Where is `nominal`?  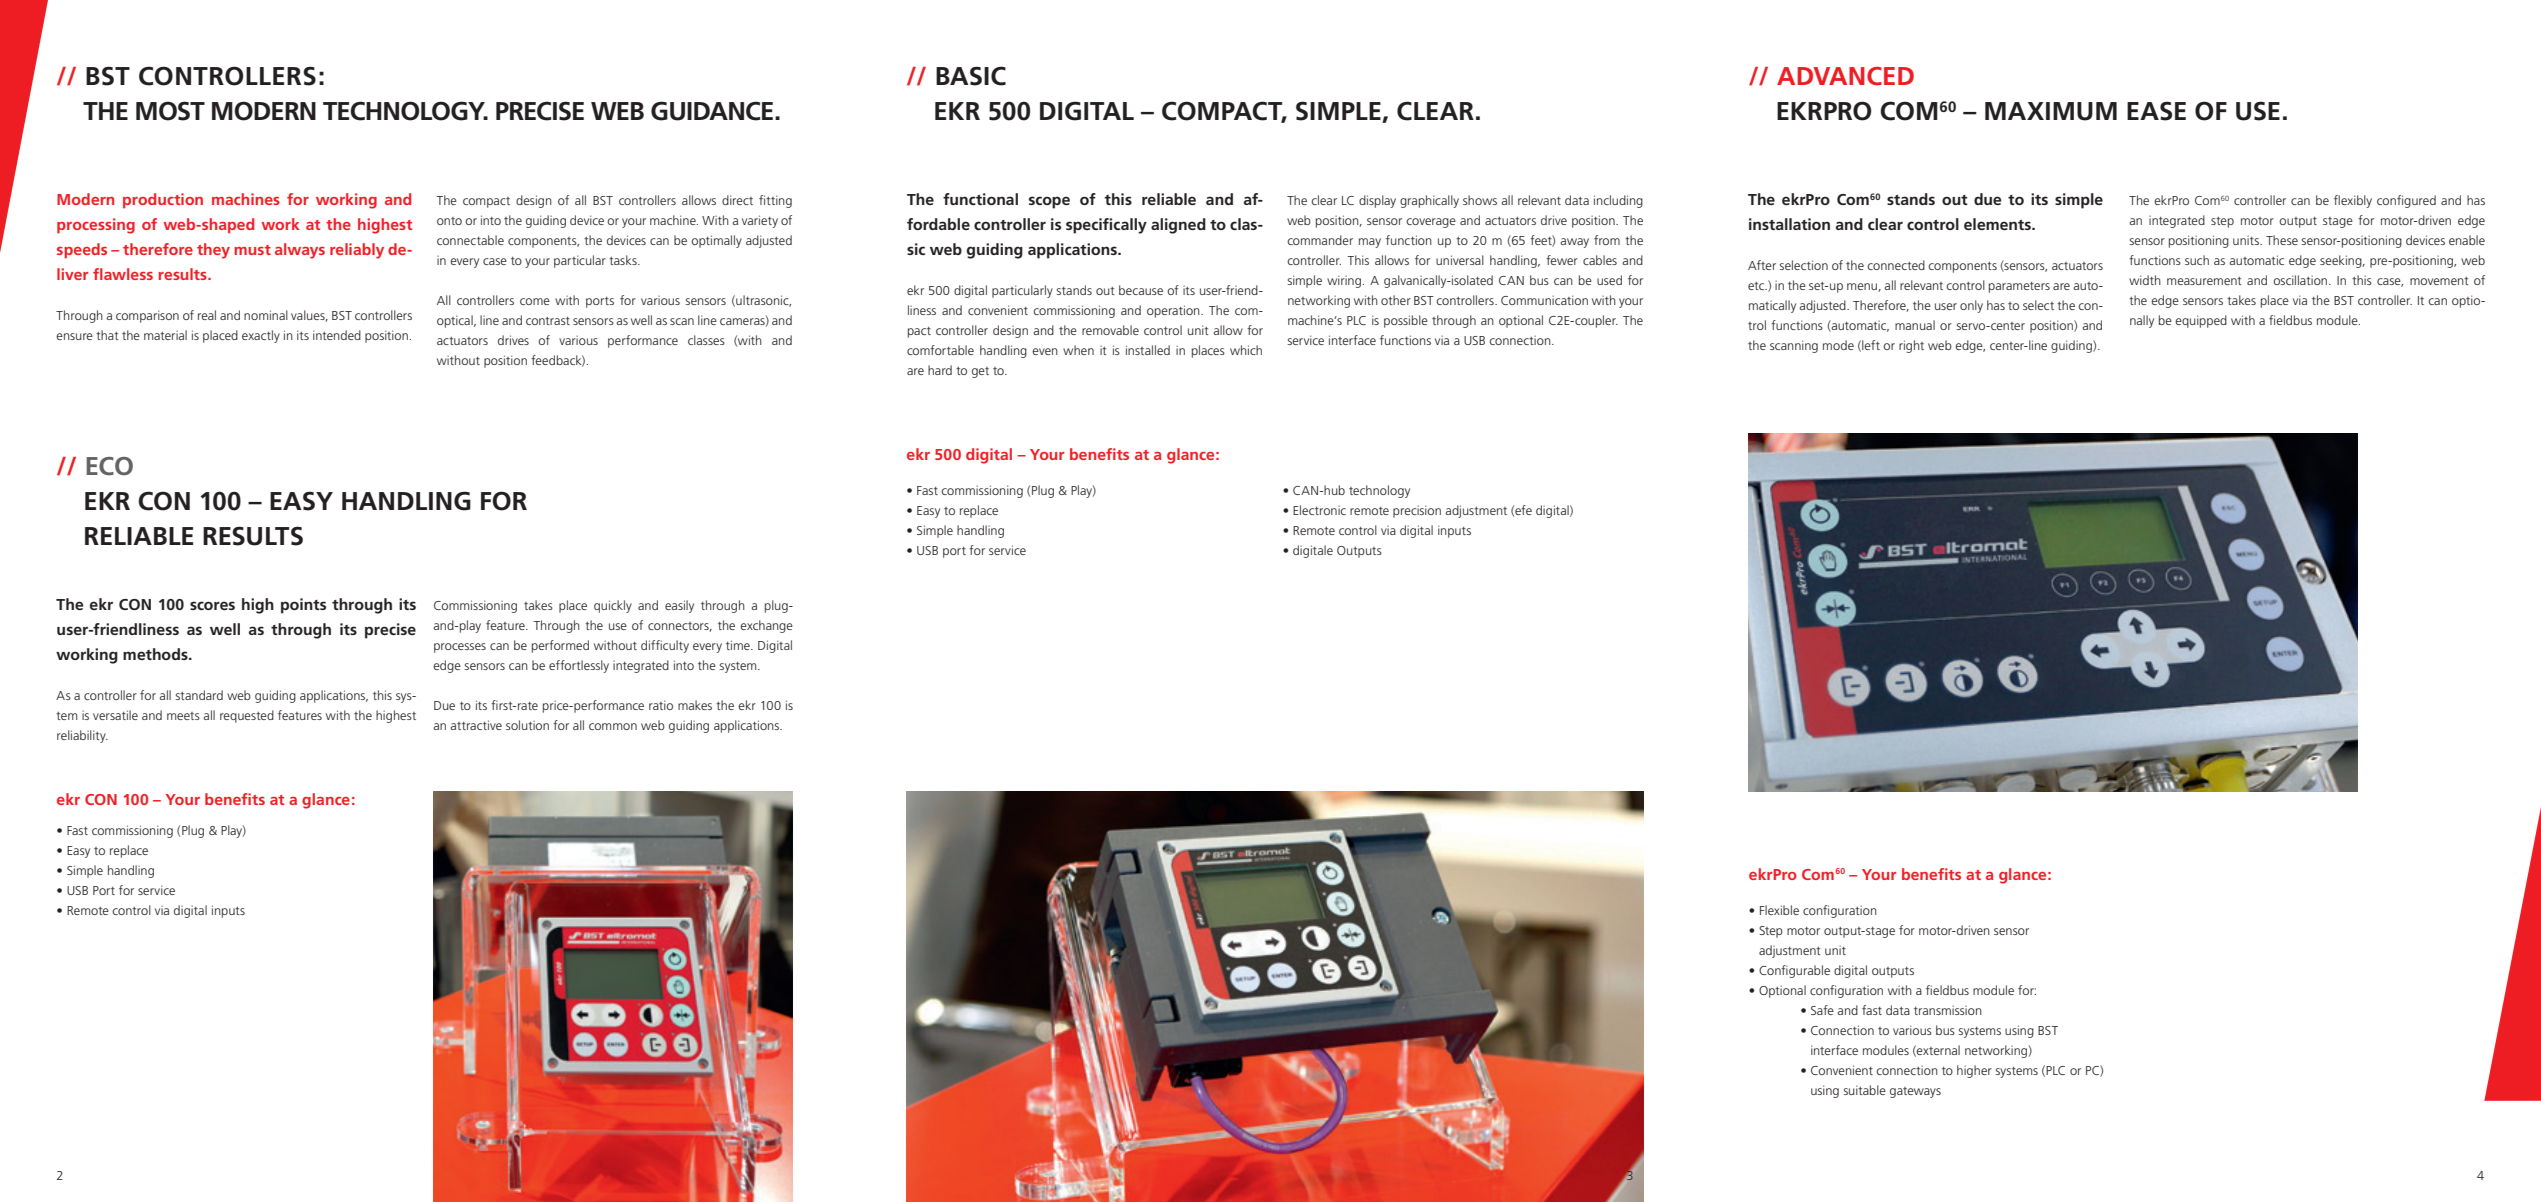 nominal is located at coordinates (266, 315).
